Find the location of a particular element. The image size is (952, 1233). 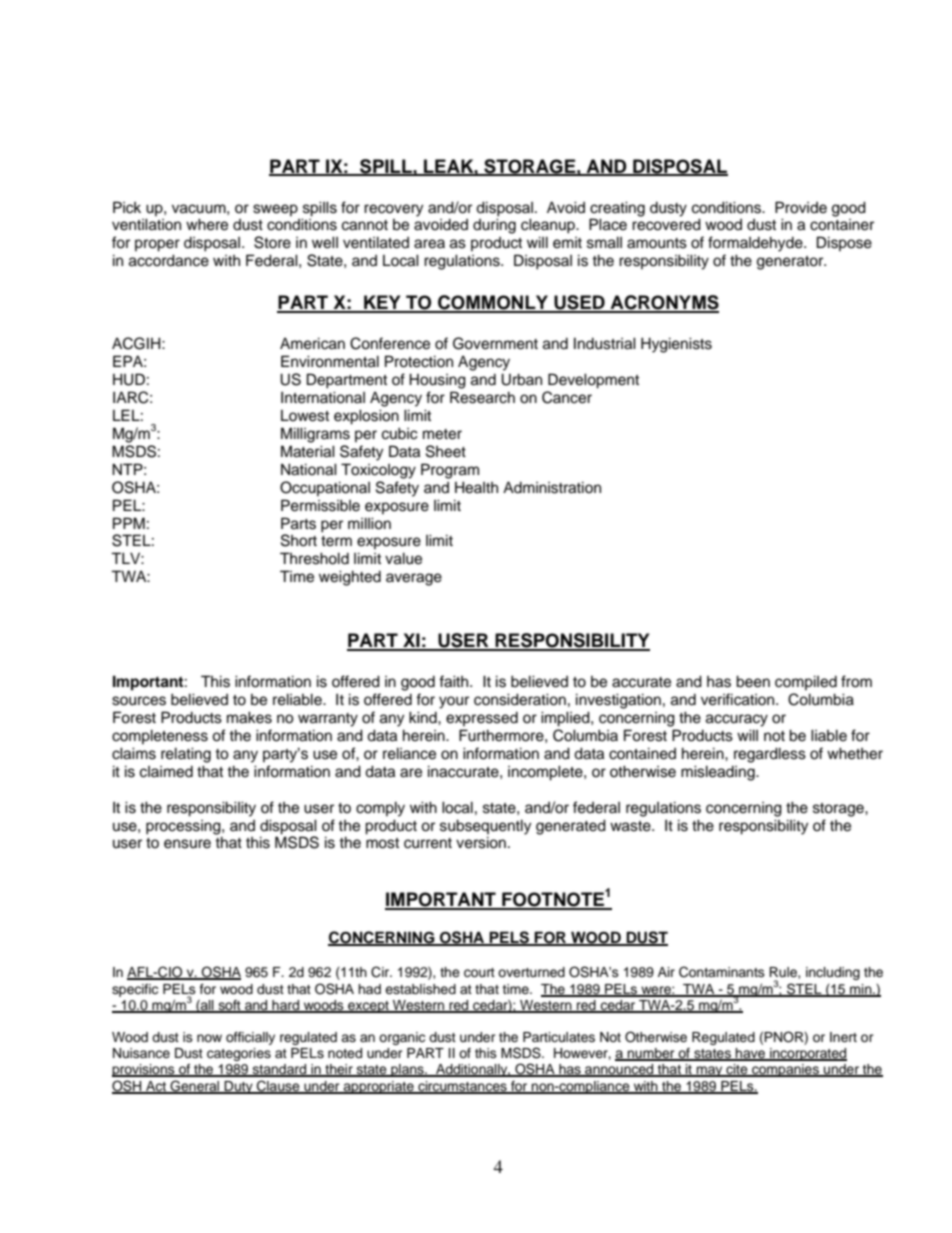

subsequently is located at coordinates (485, 827).
